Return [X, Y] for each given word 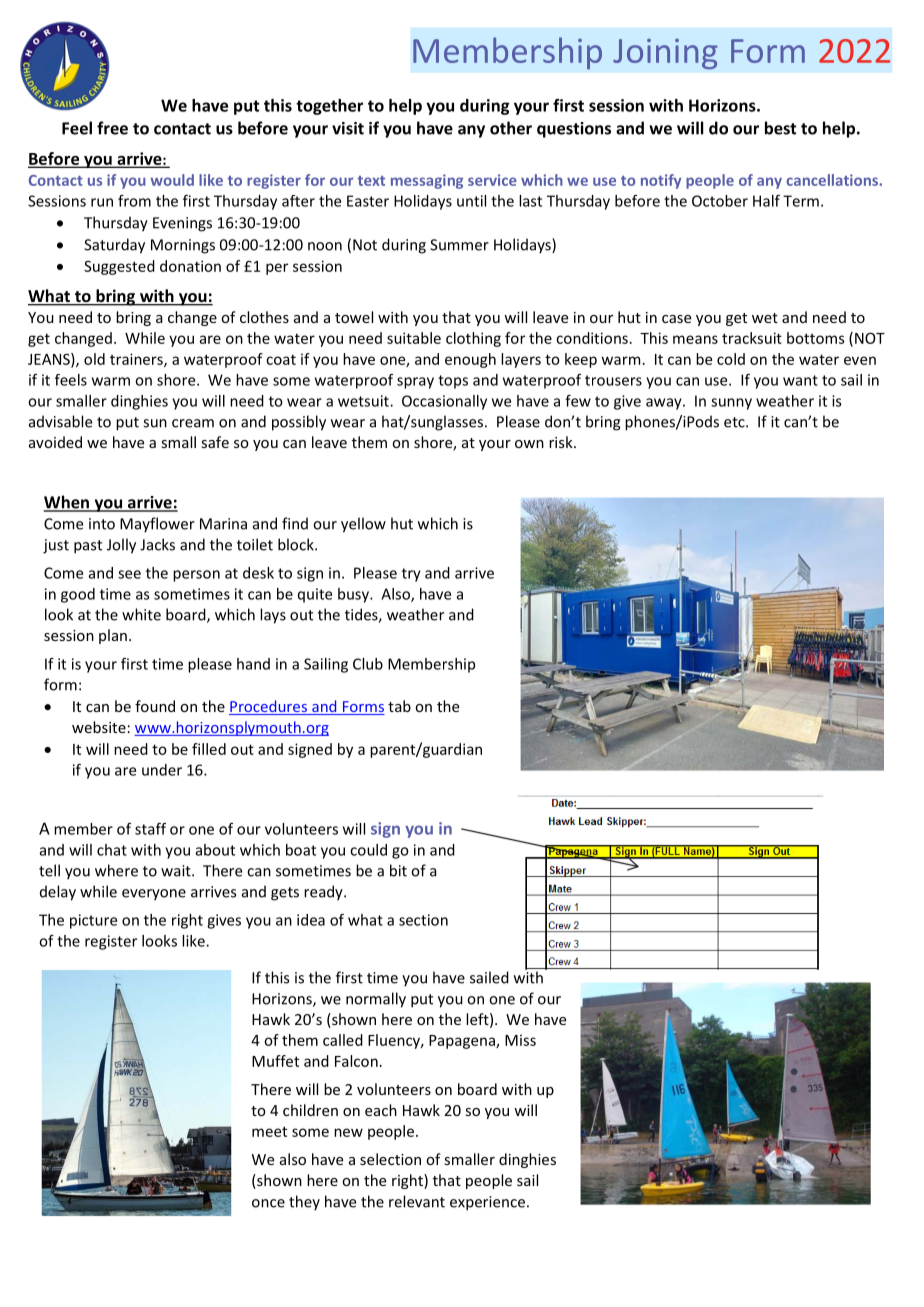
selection [390, 1159]
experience [487, 1203]
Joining [665, 54]
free [112, 128]
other [511, 128]
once [268, 1203]
